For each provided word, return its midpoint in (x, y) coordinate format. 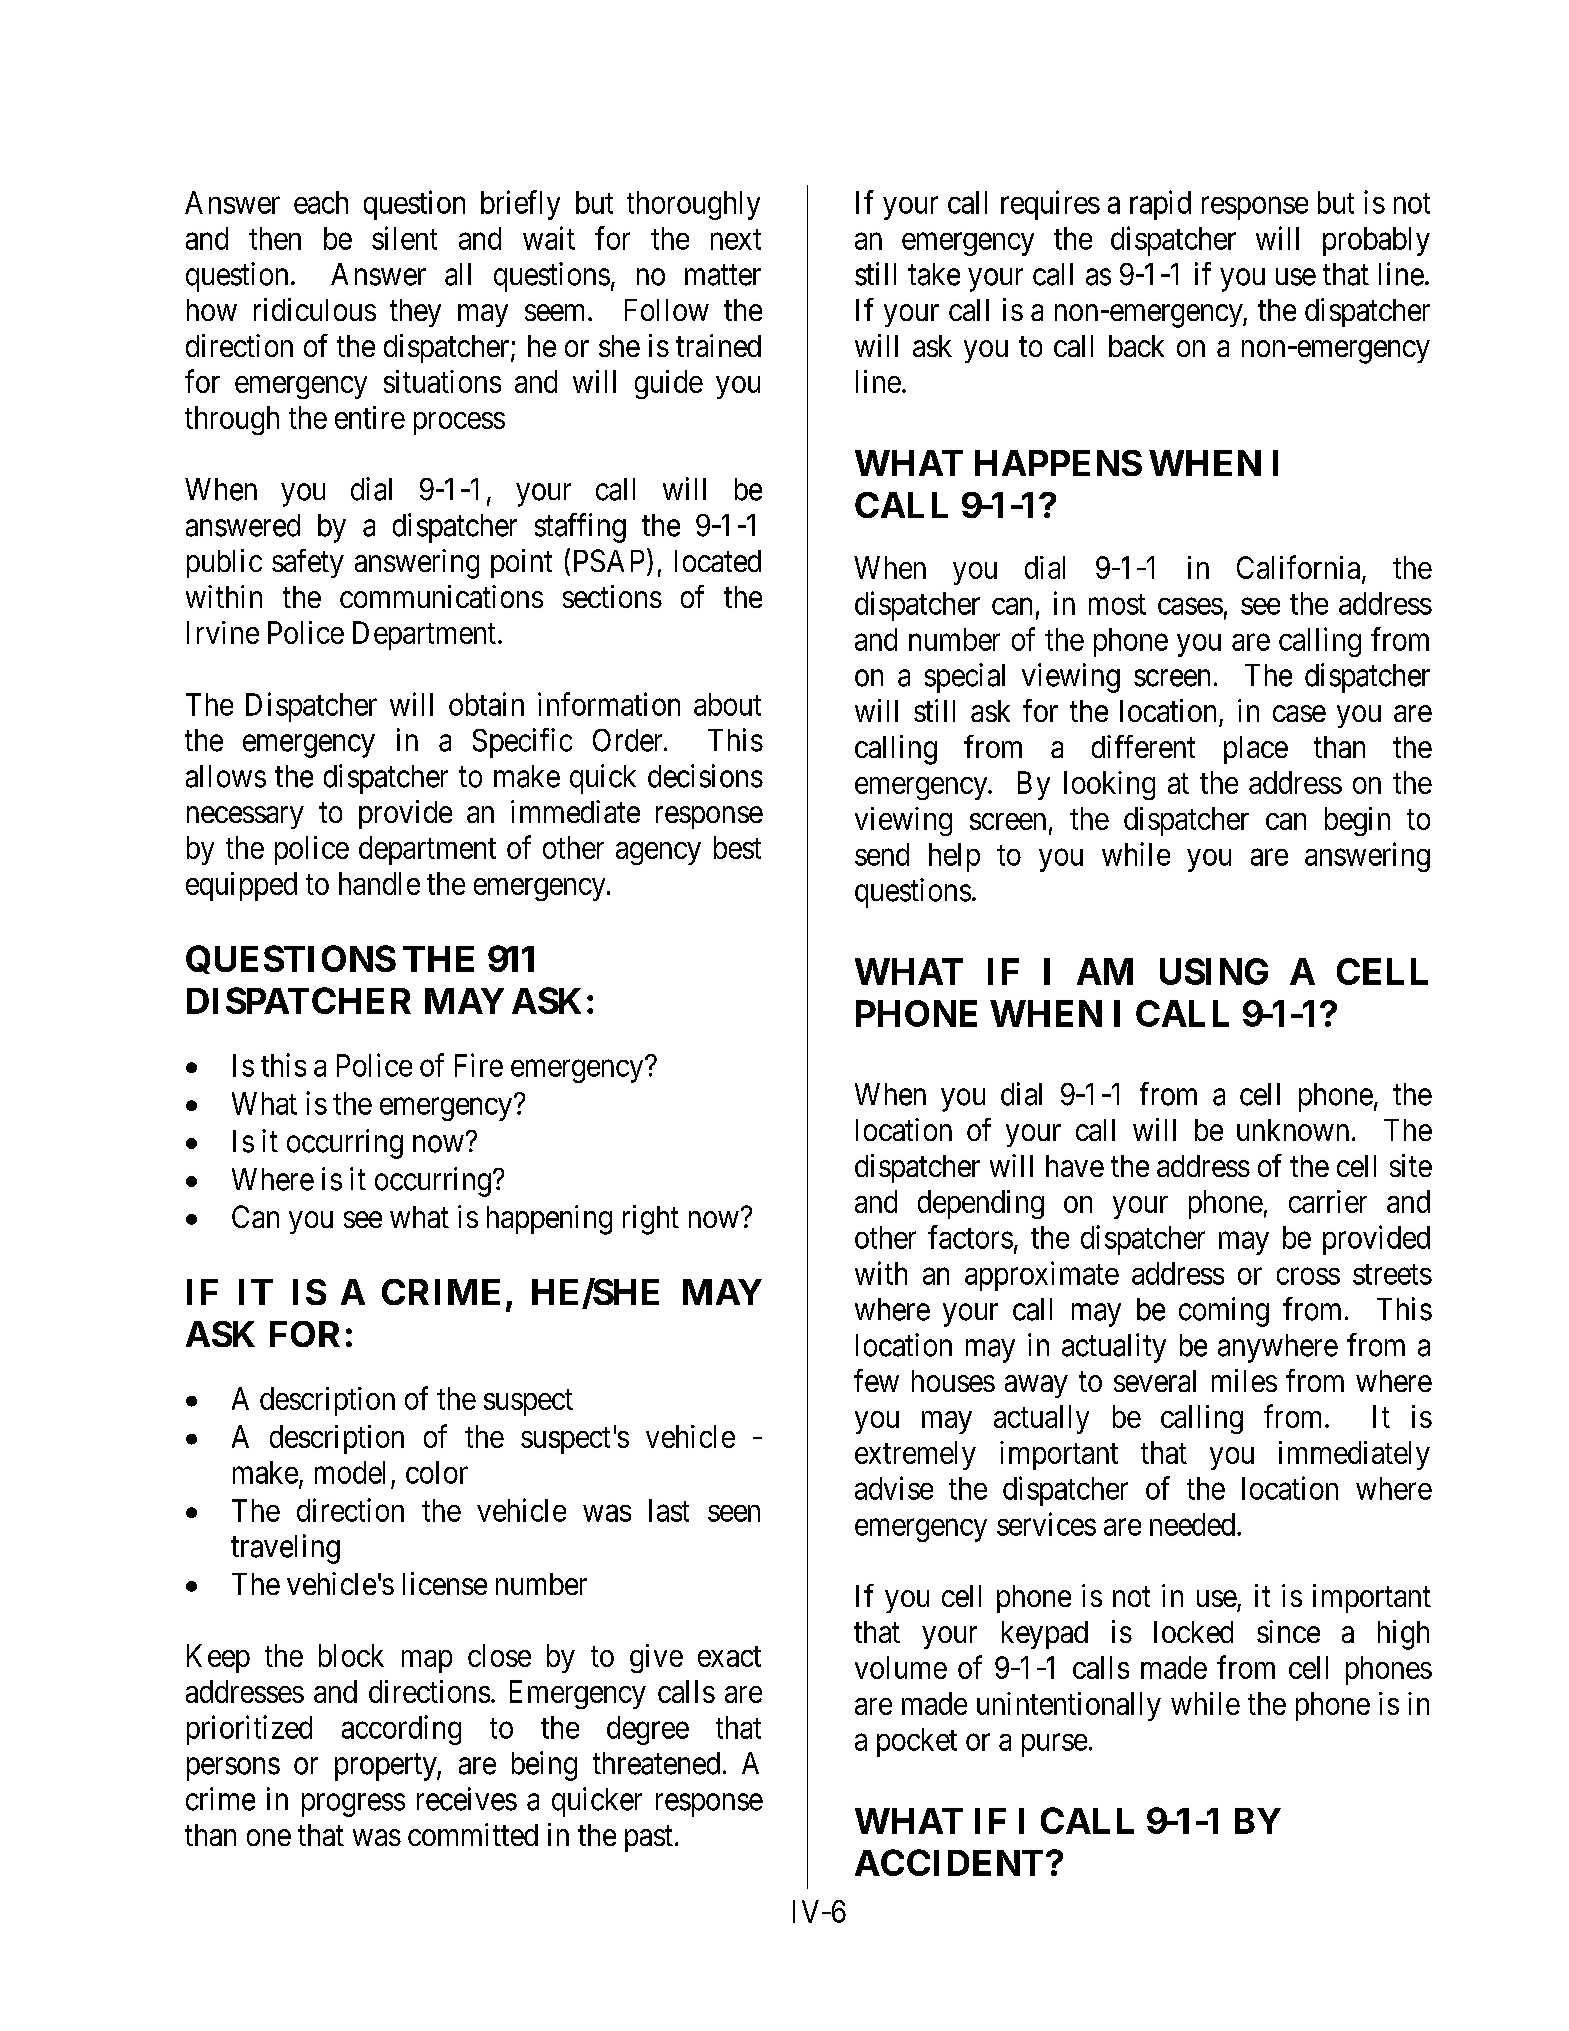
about (727, 704)
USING (1214, 971)
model (350, 1472)
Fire (479, 1065)
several (1155, 1381)
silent (404, 238)
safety (308, 563)
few (876, 1380)
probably (1376, 241)
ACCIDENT (949, 1862)
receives (467, 1799)
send (882, 854)
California (1300, 568)
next (736, 239)
